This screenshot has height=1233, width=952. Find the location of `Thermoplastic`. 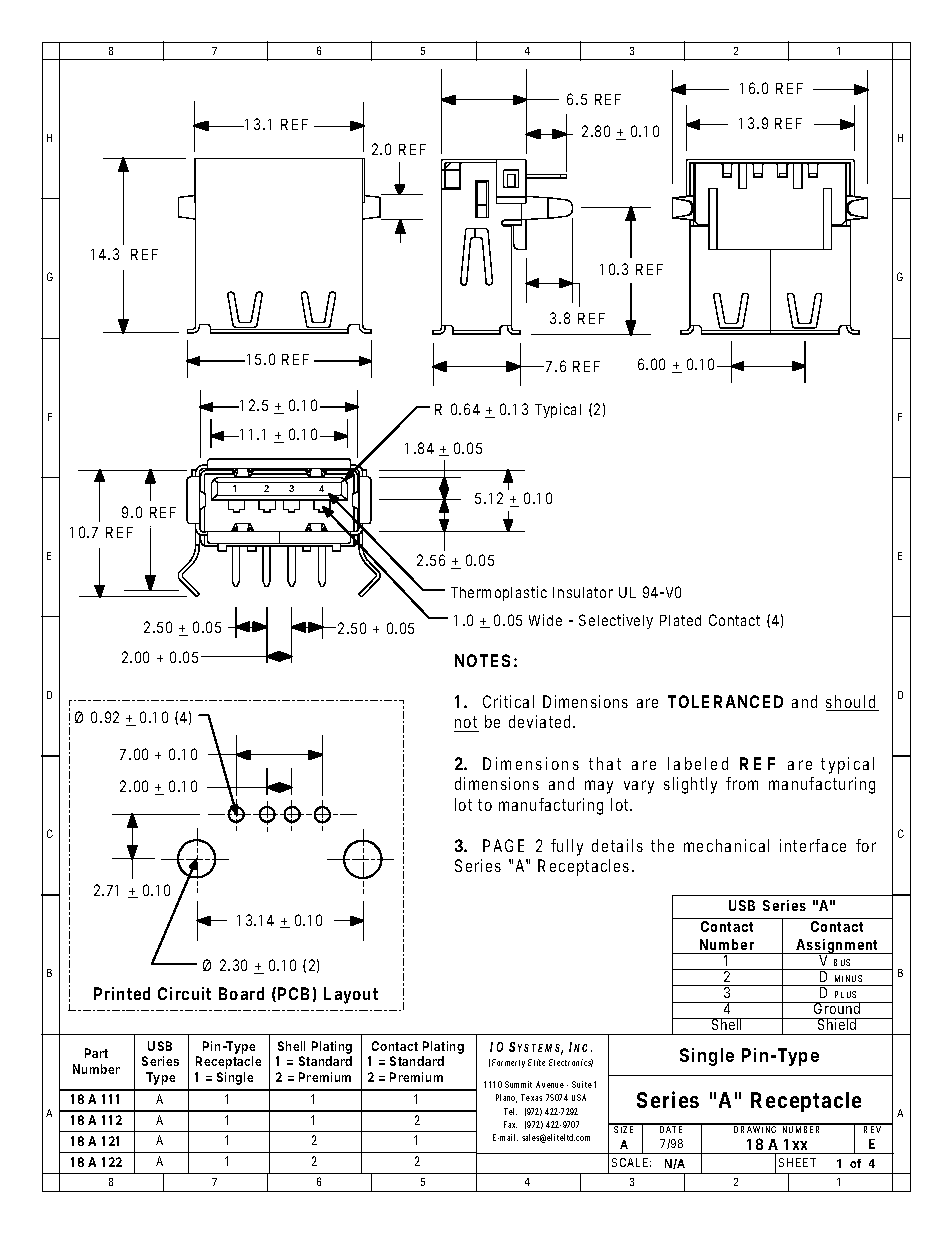

Thermoplastic is located at coordinates (499, 593).
